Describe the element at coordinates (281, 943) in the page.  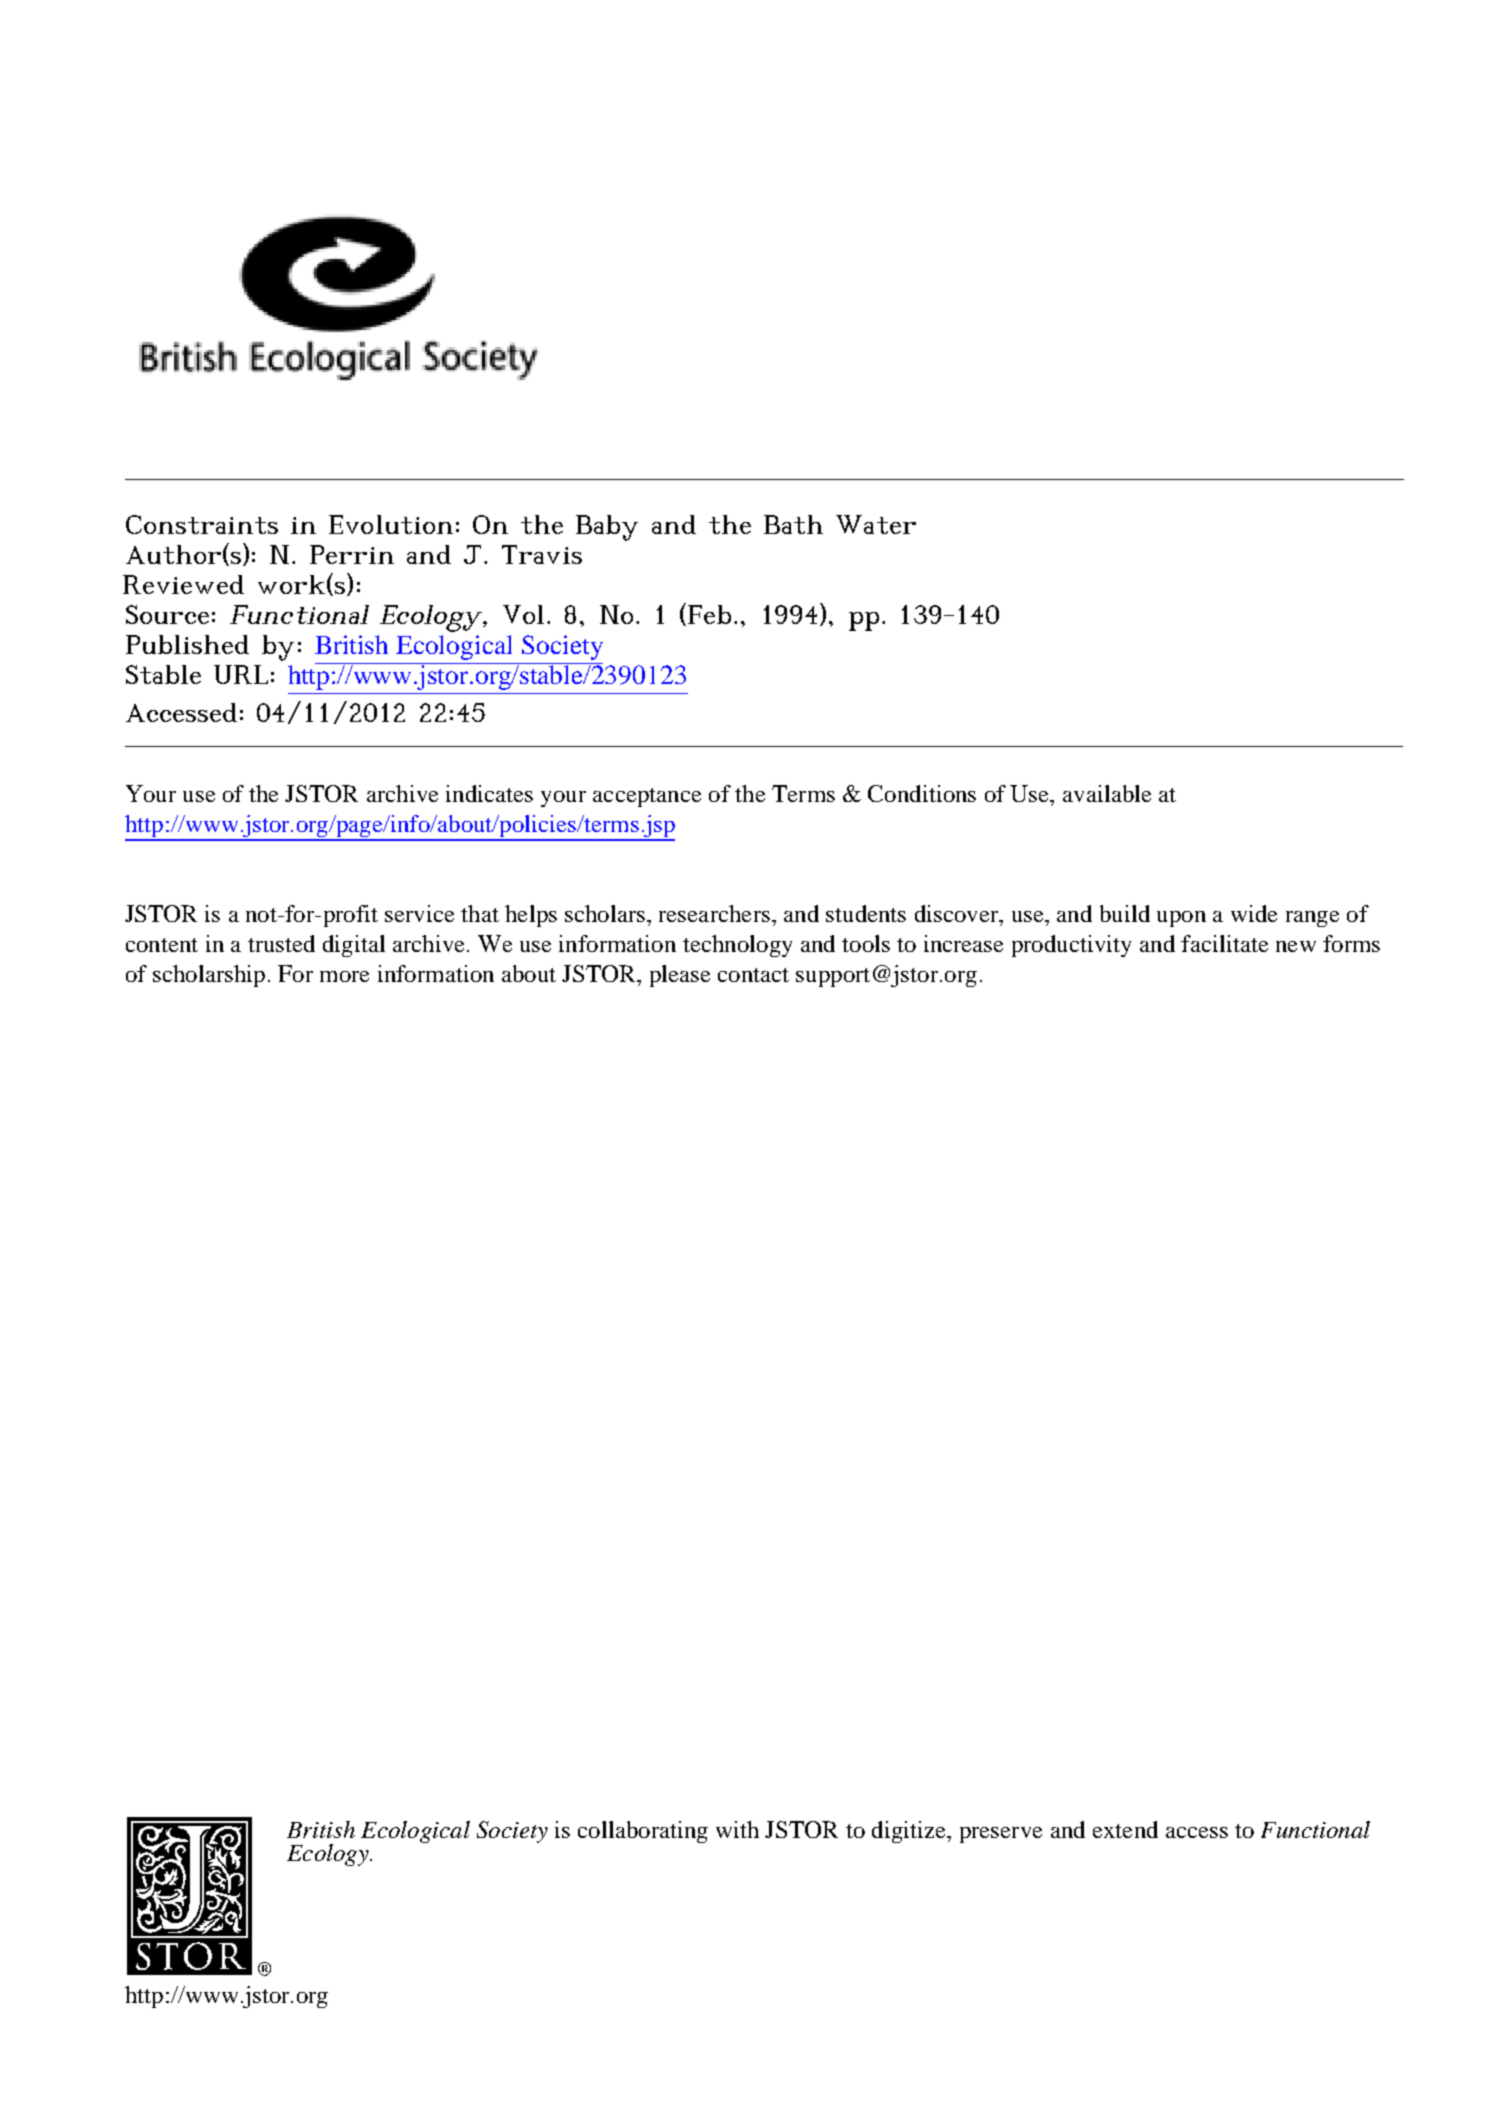
I see `trusted` at that location.
